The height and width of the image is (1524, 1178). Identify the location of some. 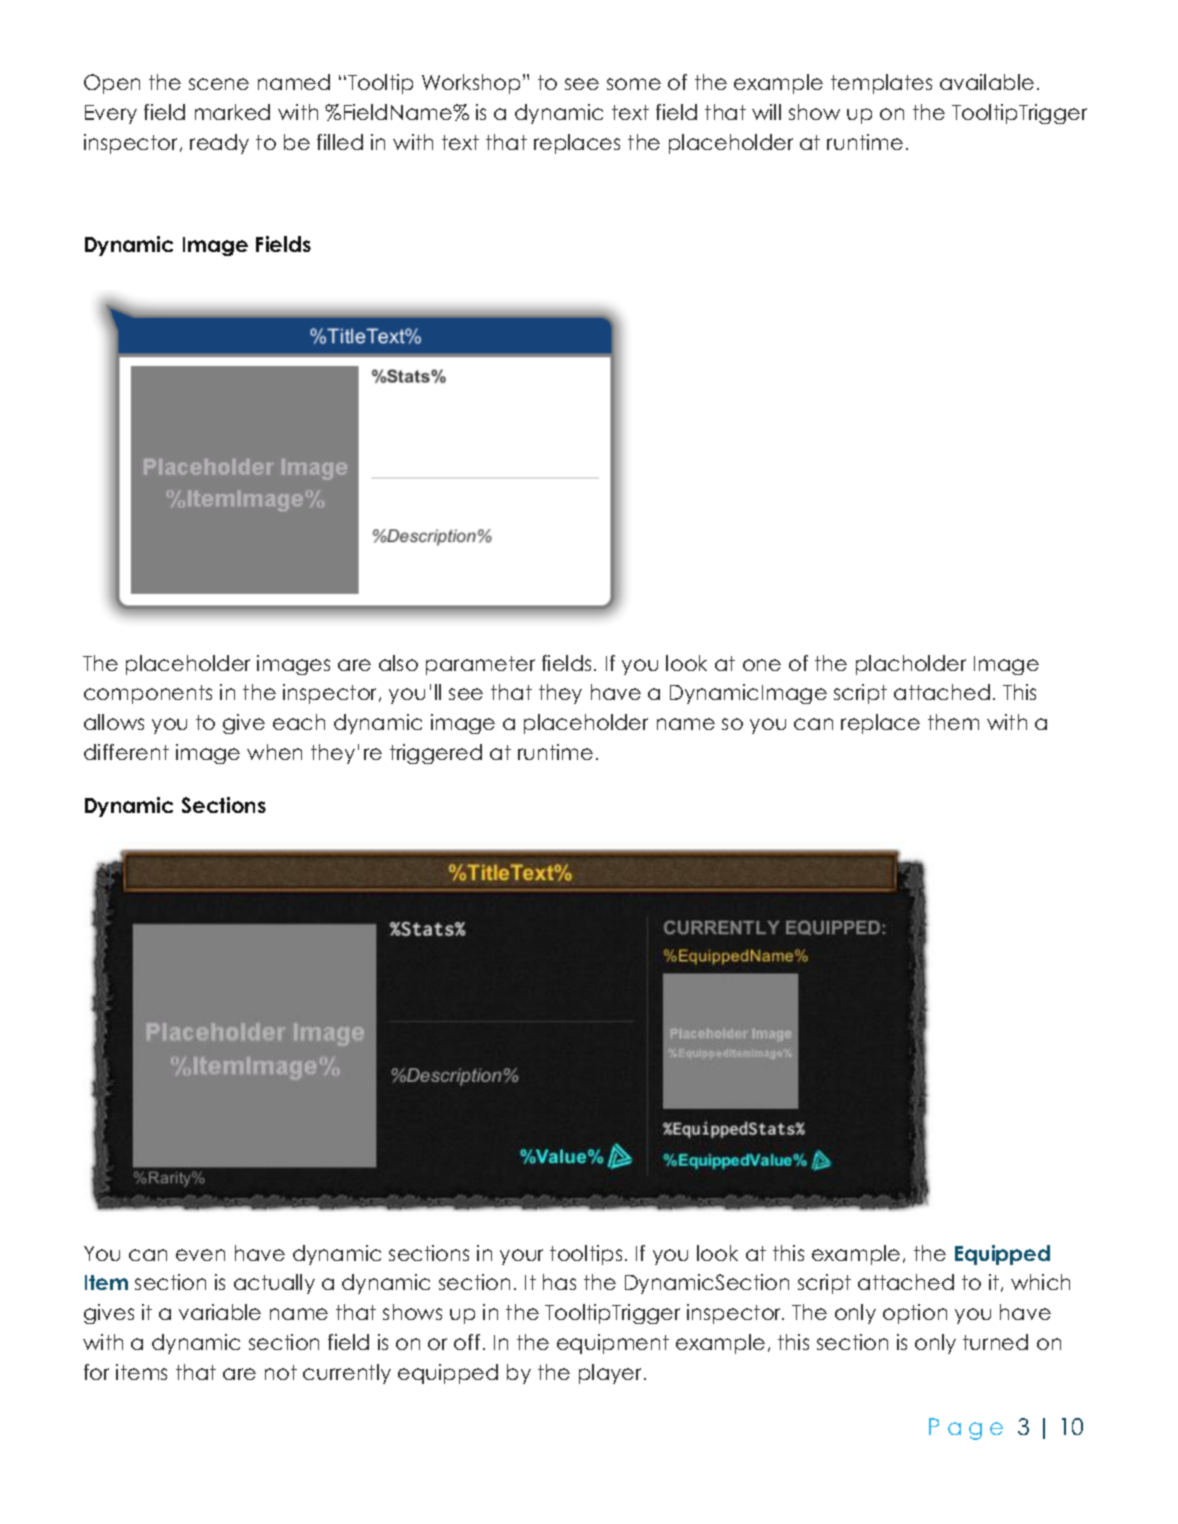
(634, 84).
